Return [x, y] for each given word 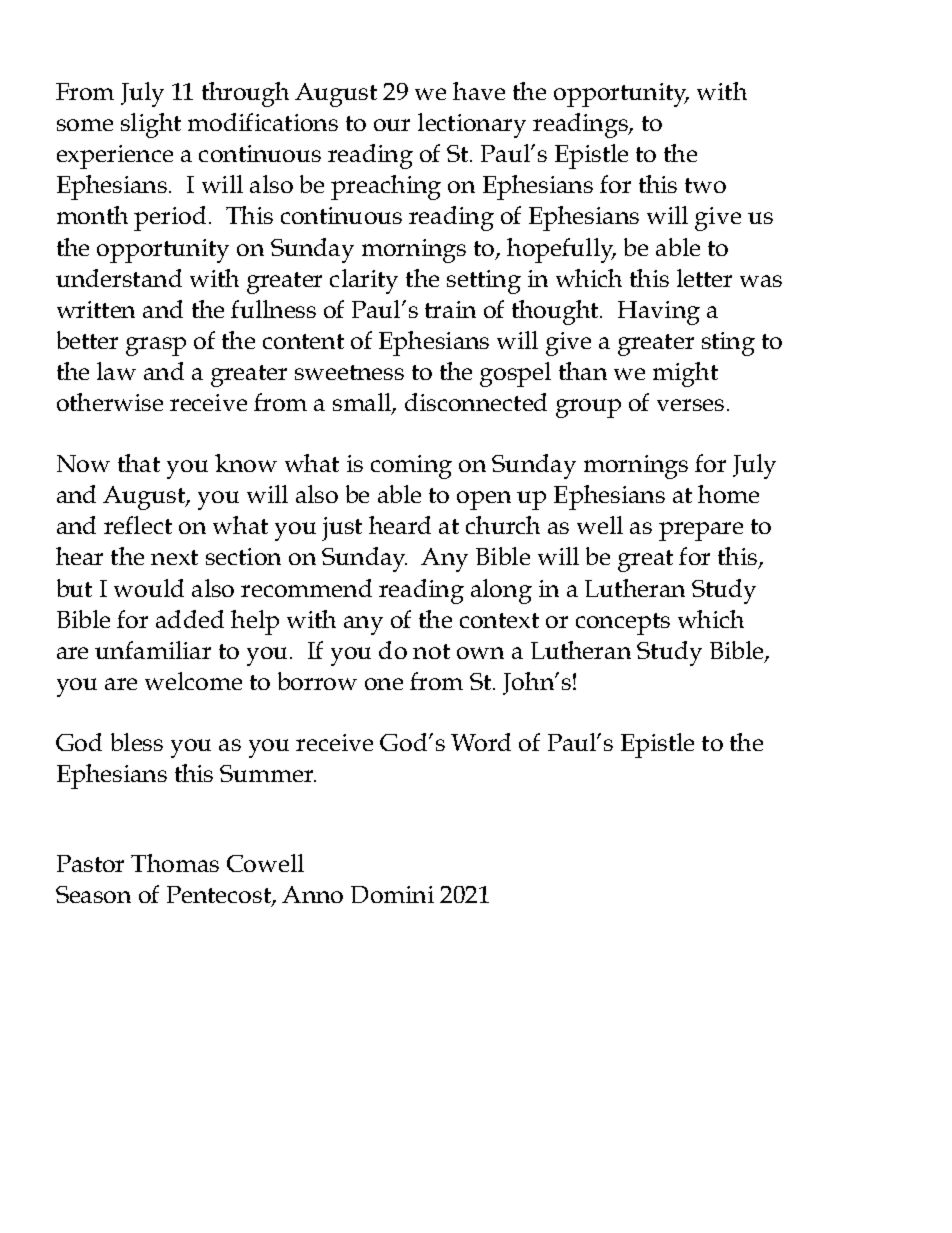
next [174, 557]
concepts [623, 624]
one [384, 684]
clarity [364, 281]
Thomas [175, 863]
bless [137, 742]
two [705, 185]
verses [690, 405]
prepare [701, 531]
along [501, 591]
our [392, 125]
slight [151, 125]
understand [119, 278]
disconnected [476, 402]
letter [704, 278]
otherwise [110, 402]
